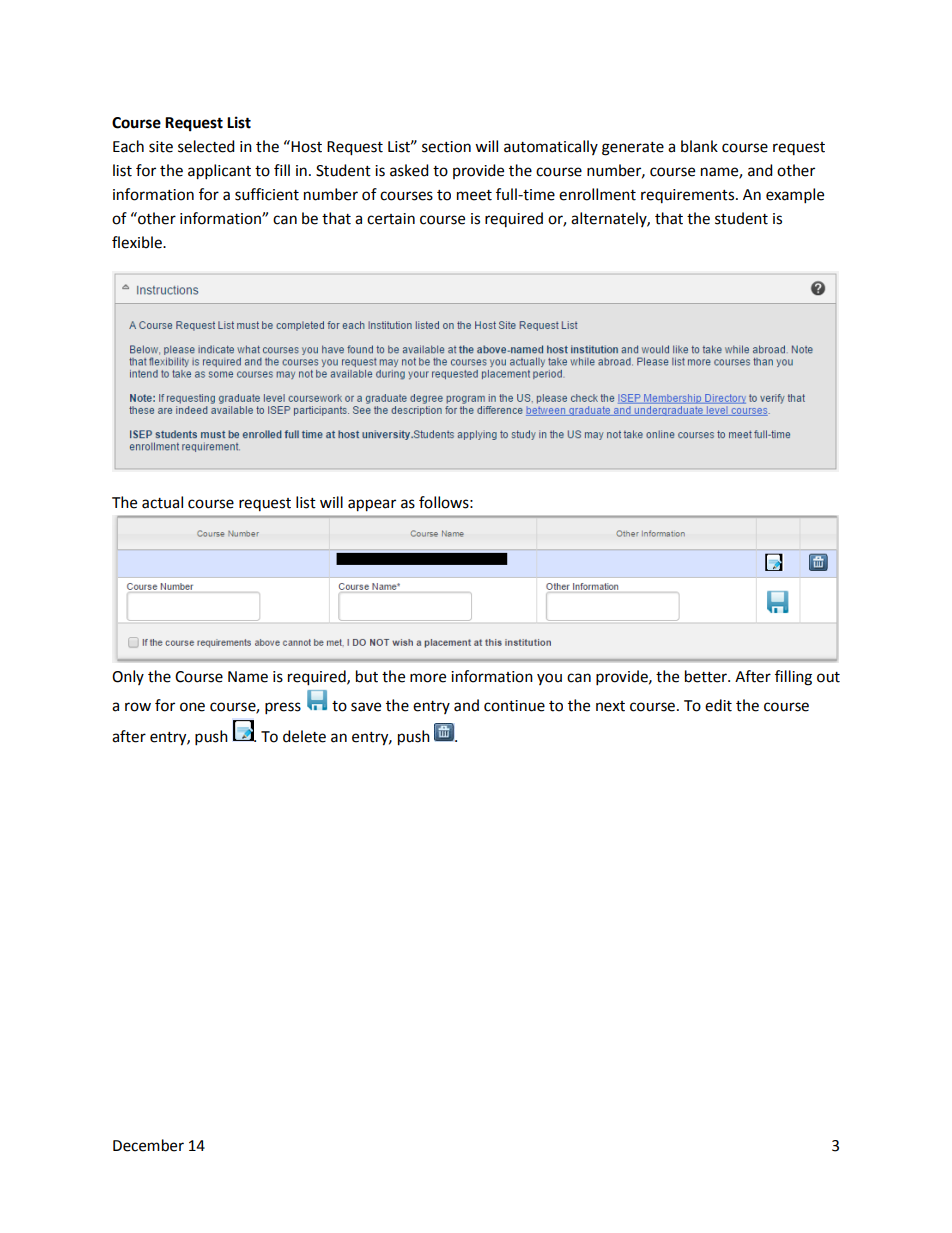  Describe the element at coordinates (514, 706) in the screenshot. I see `continue` at that location.
